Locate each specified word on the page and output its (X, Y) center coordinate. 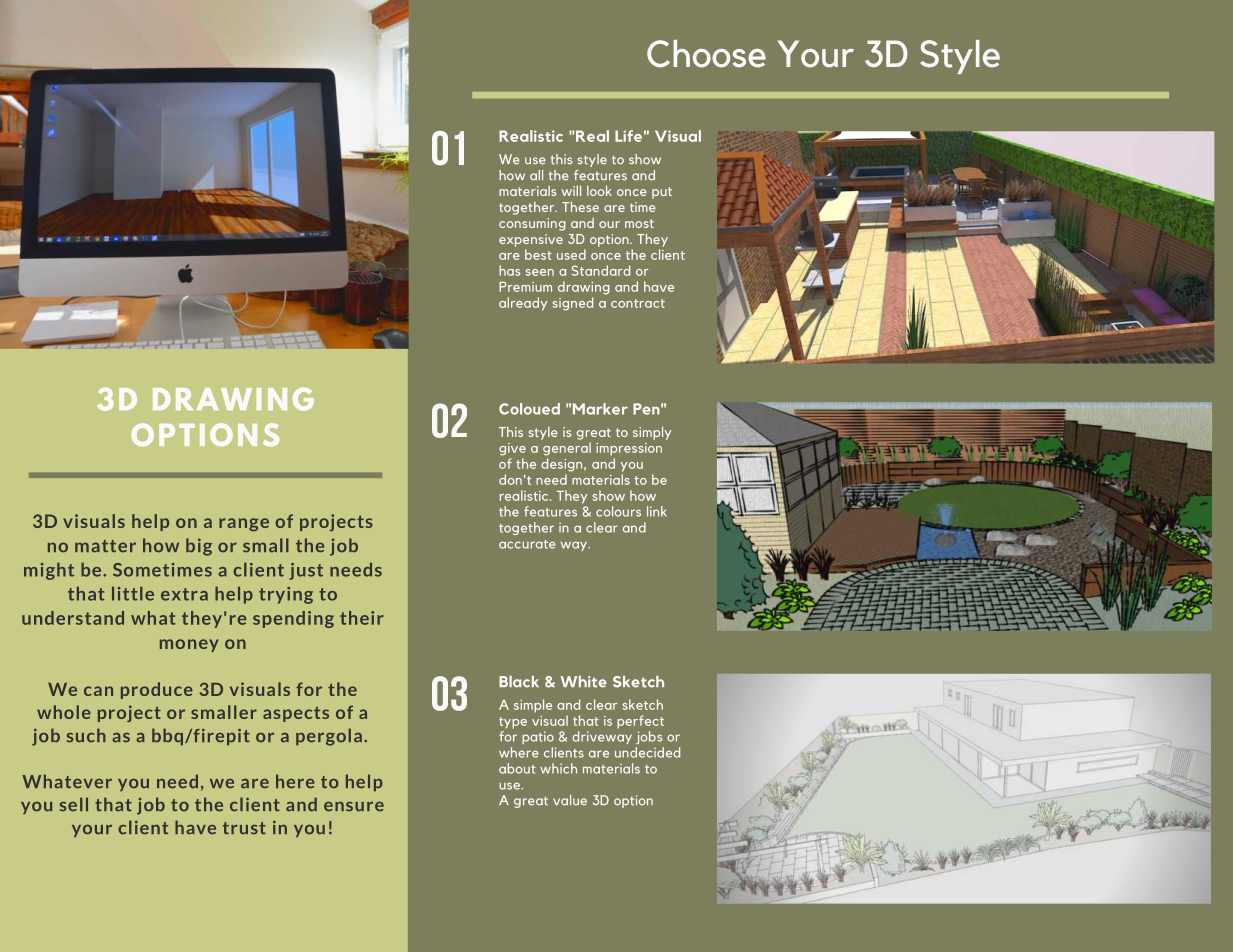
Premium (525, 287)
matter (105, 546)
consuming (532, 224)
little (133, 593)
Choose (706, 54)
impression (629, 449)
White (583, 682)
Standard (601, 270)
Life (628, 136)
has (510, 270)
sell (74, 804)
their (362, 618)
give (512, 449)
